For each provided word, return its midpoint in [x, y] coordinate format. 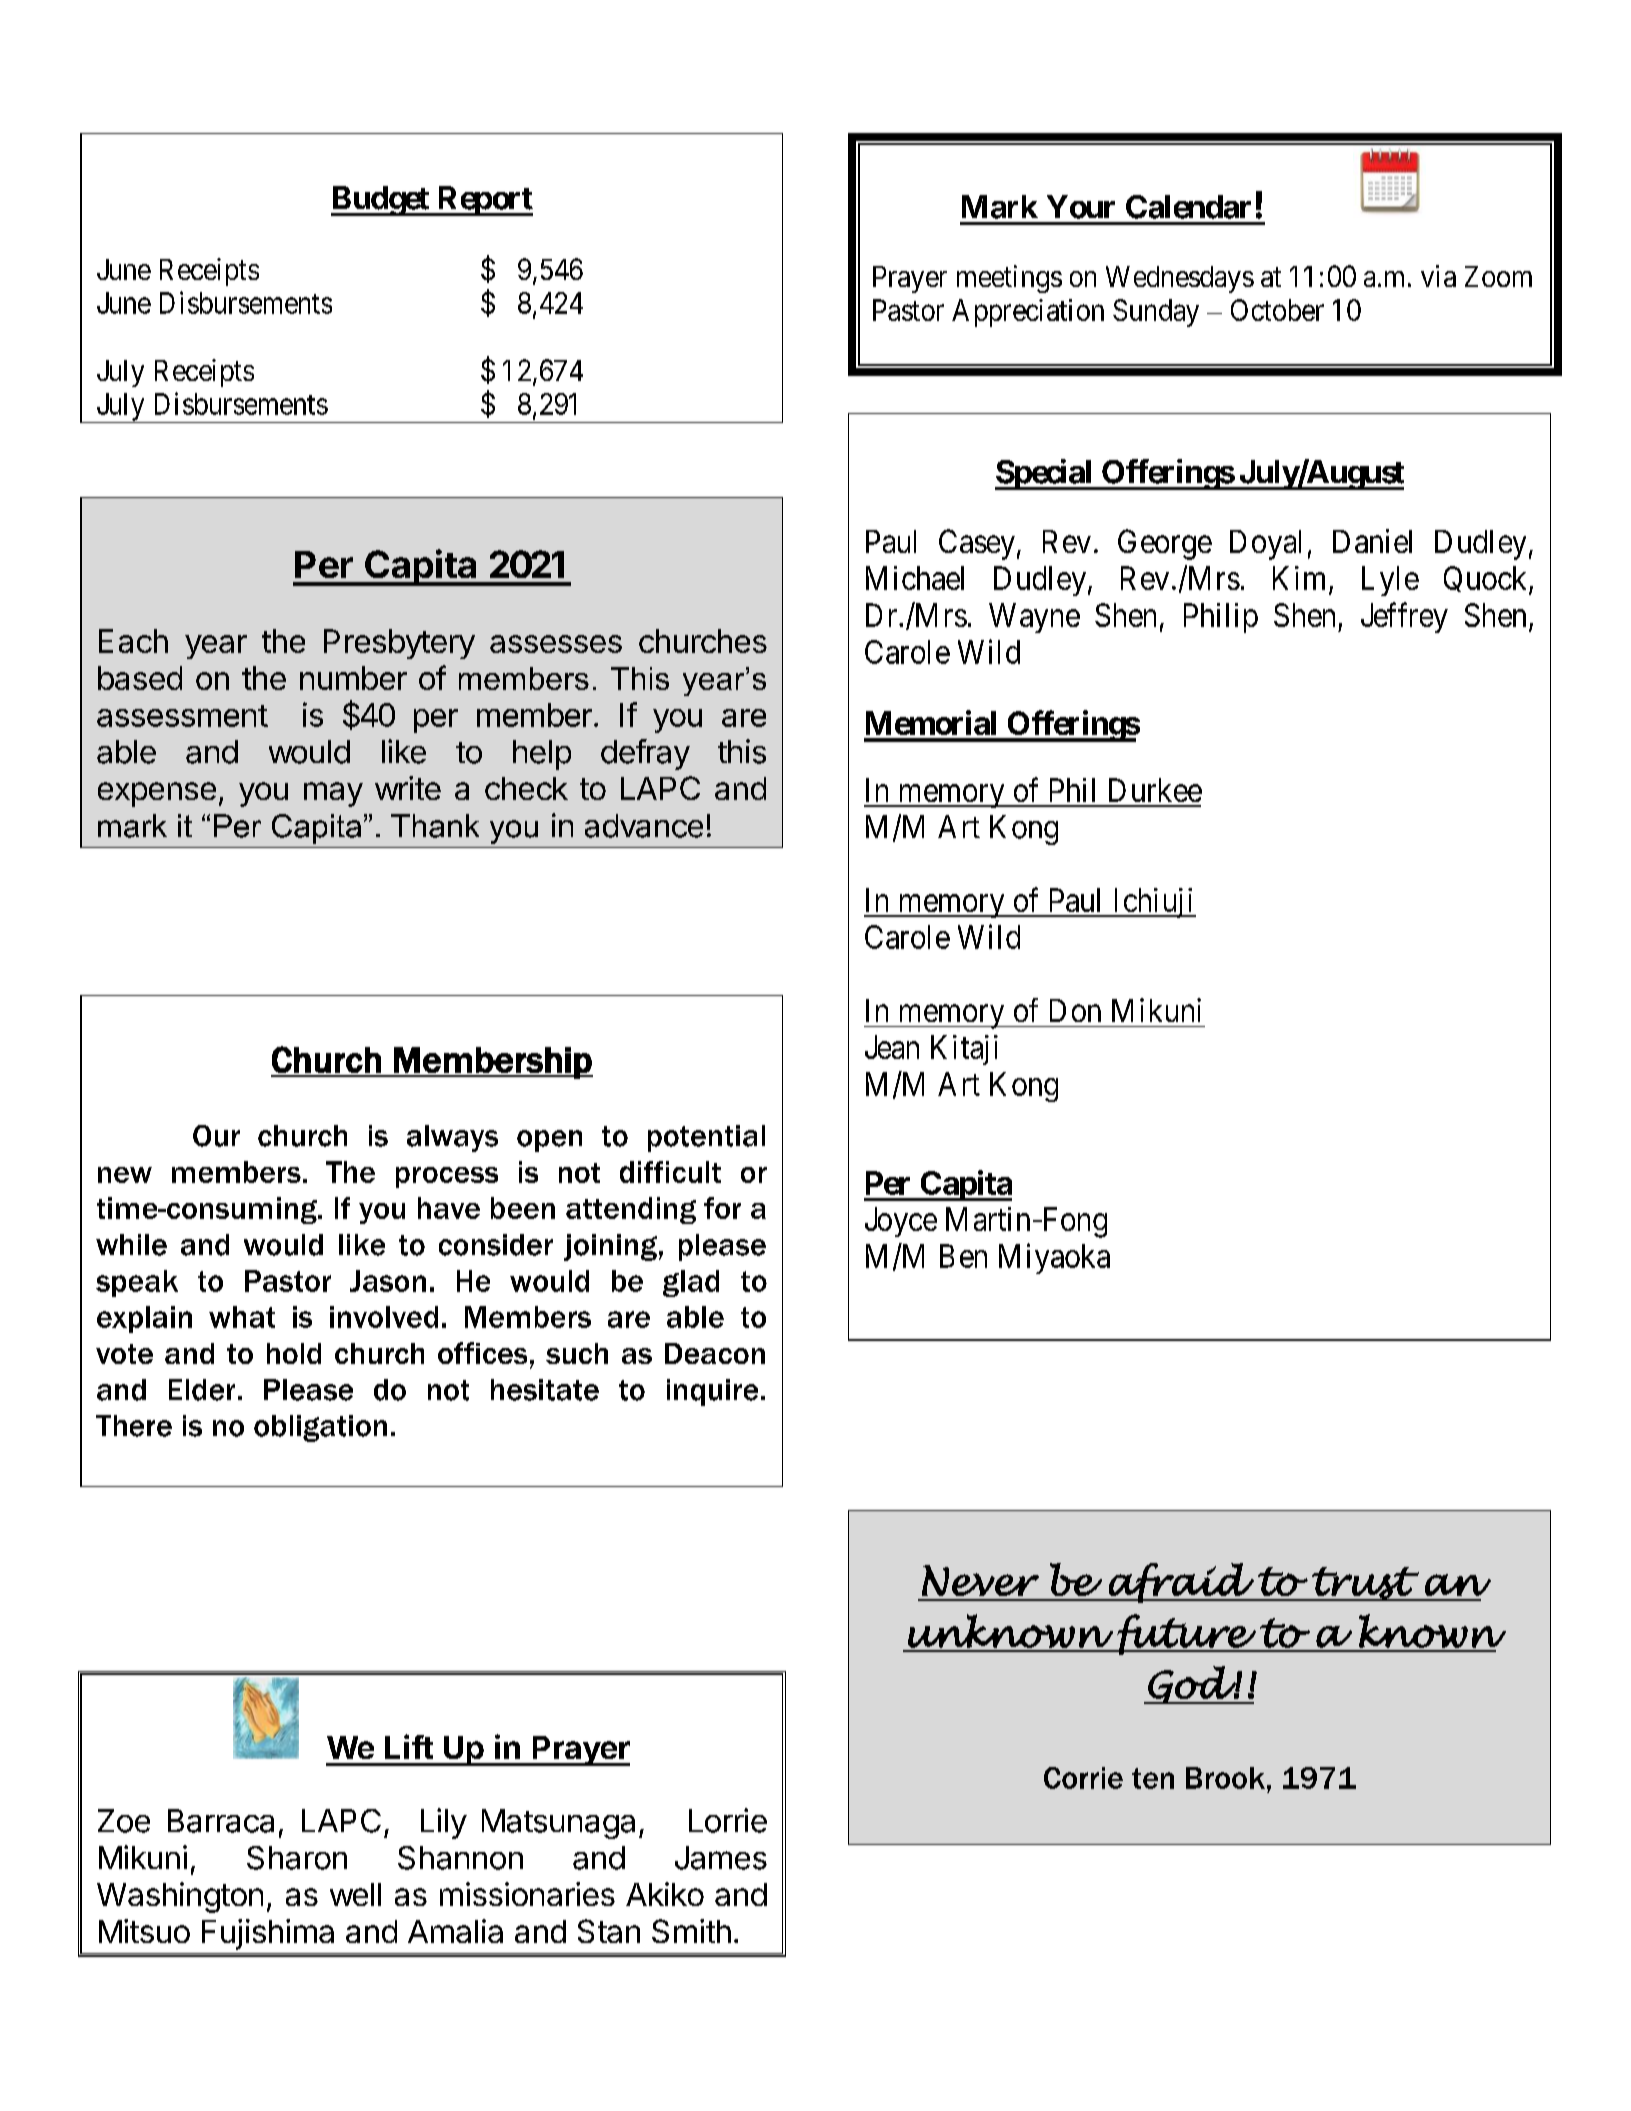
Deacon [715, 1353]
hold [294, 1353]
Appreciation [1028, 313]
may [333, 794]
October [1277, 310]
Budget [381, 201]
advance [644, 826]
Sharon [297, 1858]
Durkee [1155, 790]
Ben [963, 1256]
